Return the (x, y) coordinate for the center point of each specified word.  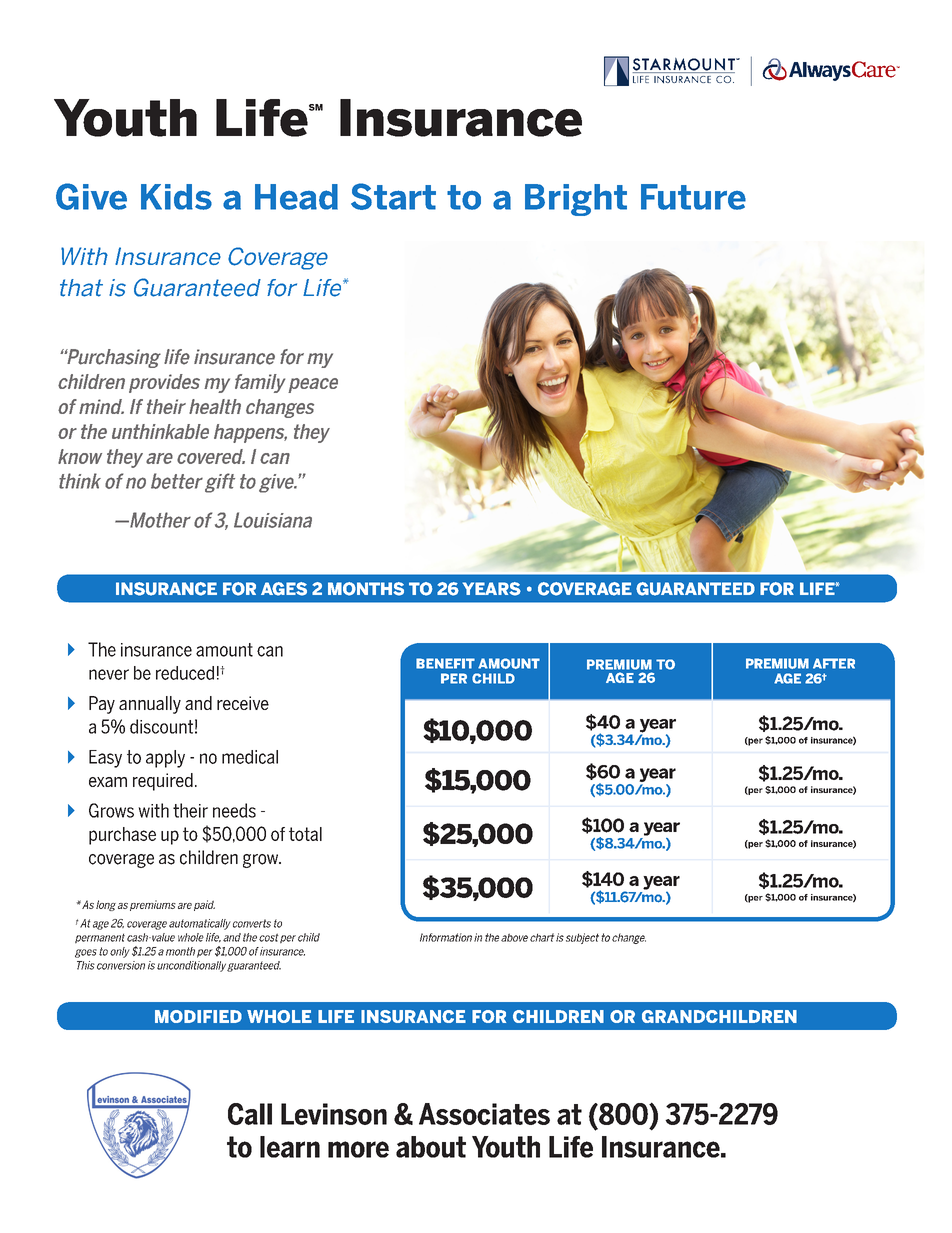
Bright (576, 200)
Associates (484, 1114)
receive (243, 703)
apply (165, 759)
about (431, 1147)
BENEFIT (445, 663)
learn (290, 1147)
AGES (284, 589)
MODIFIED (198, 1016)
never (109, 674)
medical (250, 757)
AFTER (834, 663)
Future (693, 197)
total (305, 834)
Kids (176, 197)
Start (393, 196)
